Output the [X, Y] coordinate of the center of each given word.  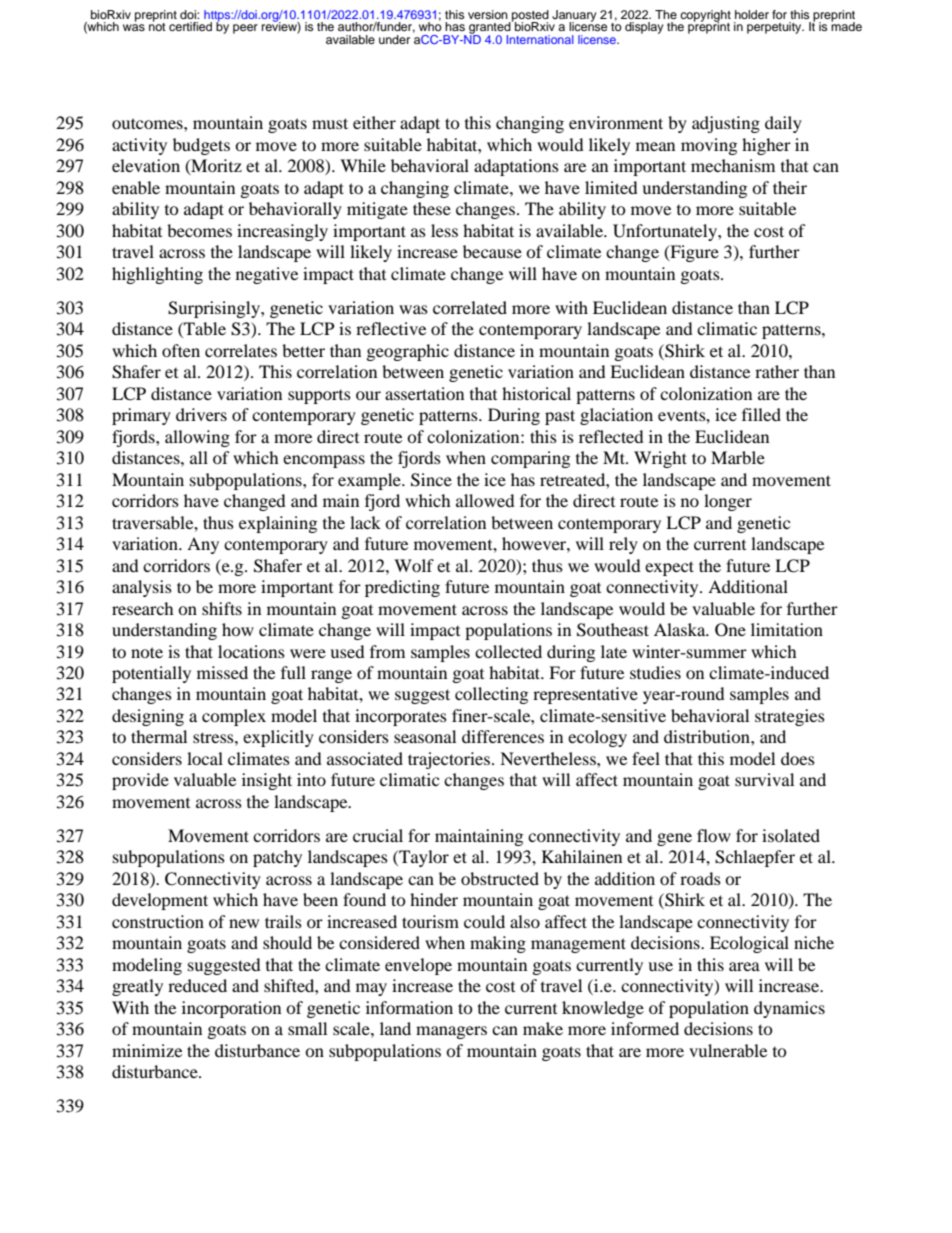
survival [764, 779]
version [488, 14]
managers [451, 1032]
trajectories [450, 760]
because [492, 251]
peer [245, 29]
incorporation [231, 1009]
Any [203, 545]
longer [728, 502]
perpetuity [775, 28]
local [205, 758]
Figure [693, 253]
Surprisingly [215, 309]
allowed [485, 500]
